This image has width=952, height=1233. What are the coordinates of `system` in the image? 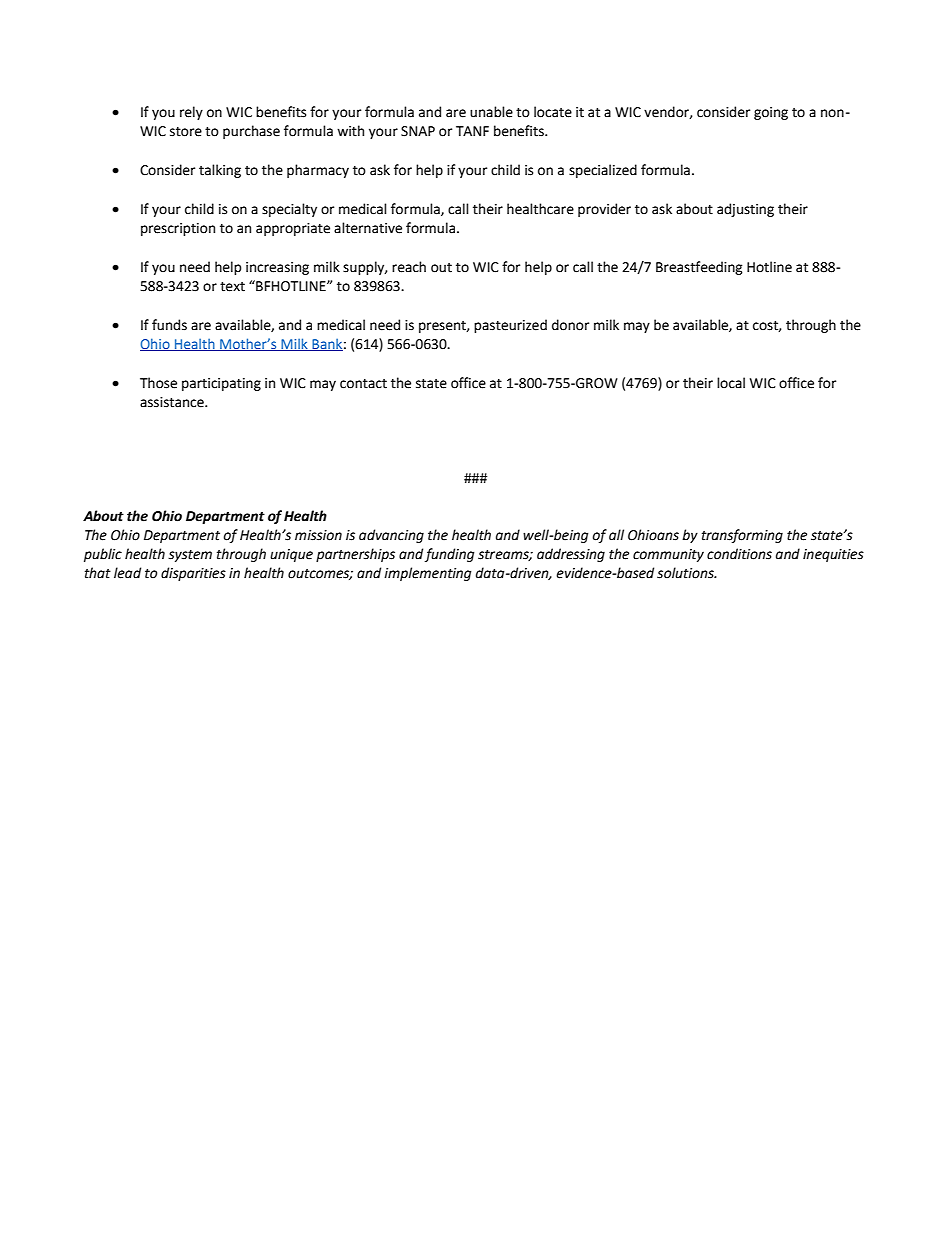 It's located at (190, 556).
